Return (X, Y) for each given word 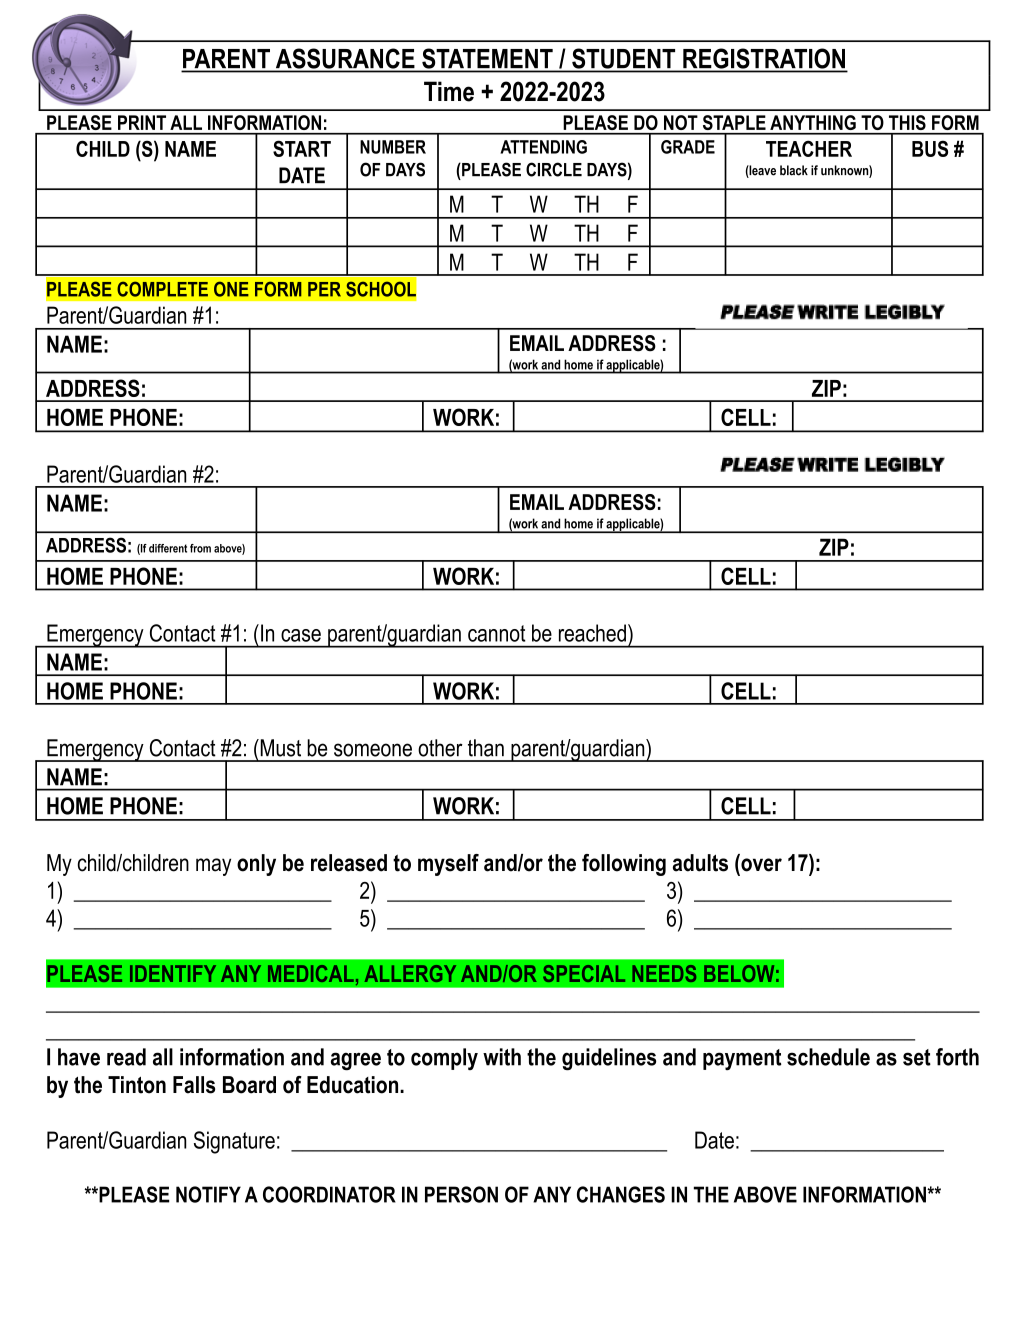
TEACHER (809, 148)
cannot (497, 633)
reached (592, 633)
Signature (234, 1142)
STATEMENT (487, 59)
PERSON (461, 1194)
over (760, 865)
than (486, 748)
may (213, 867)
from (200, 548)
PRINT (142, 122)
